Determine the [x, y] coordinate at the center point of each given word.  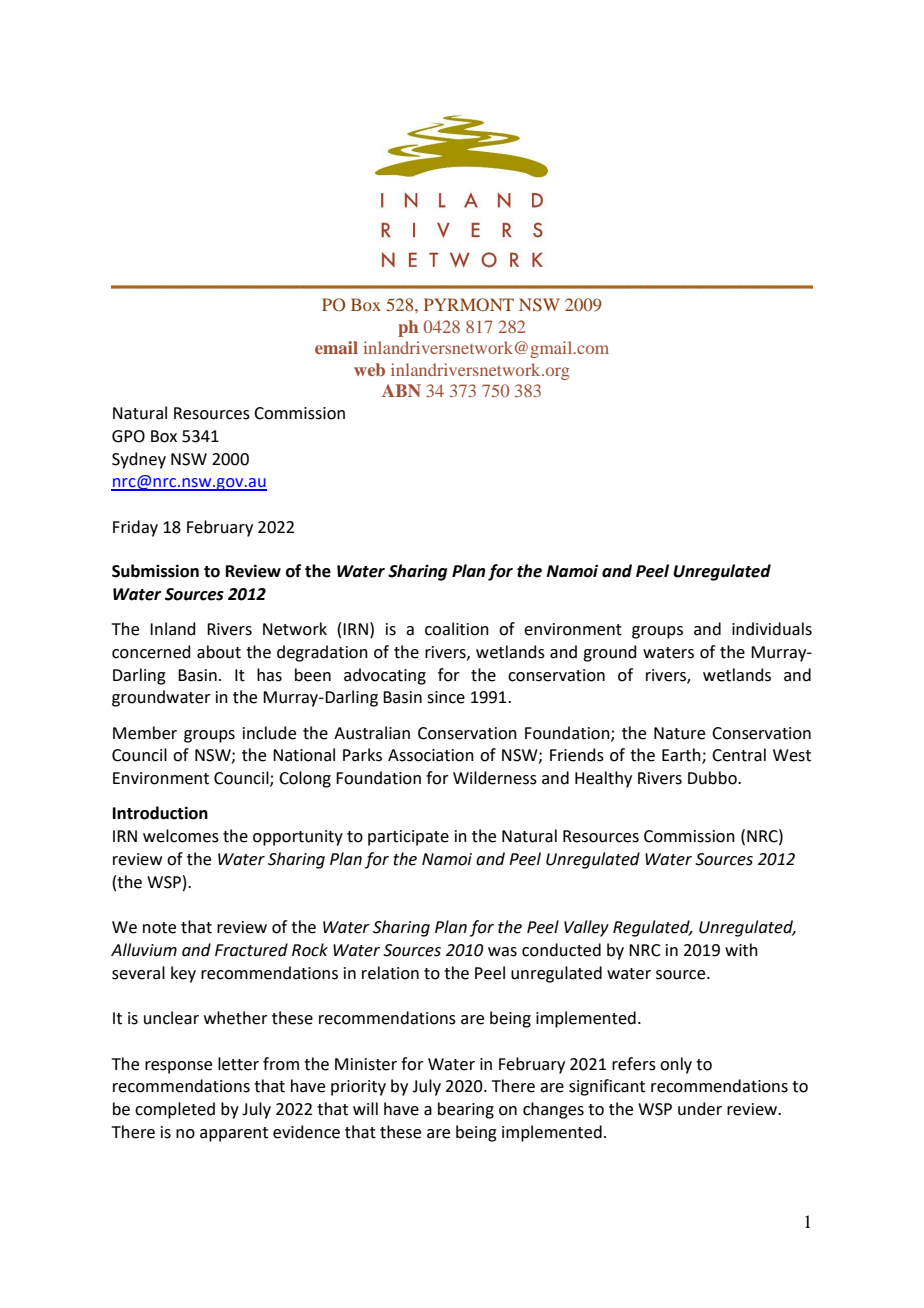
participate [408, 838]
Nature [679, 733]
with [741, 950]
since [446, 697]
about [219, 652]
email [336, 347]
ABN [401, 390]
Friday [135, 528]
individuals [772, 629]
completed [175, 1110]
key [183, 974]
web [369, 369]
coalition [457, 629]
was [502, 952]
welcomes [181, 836]
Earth [682, 756]
